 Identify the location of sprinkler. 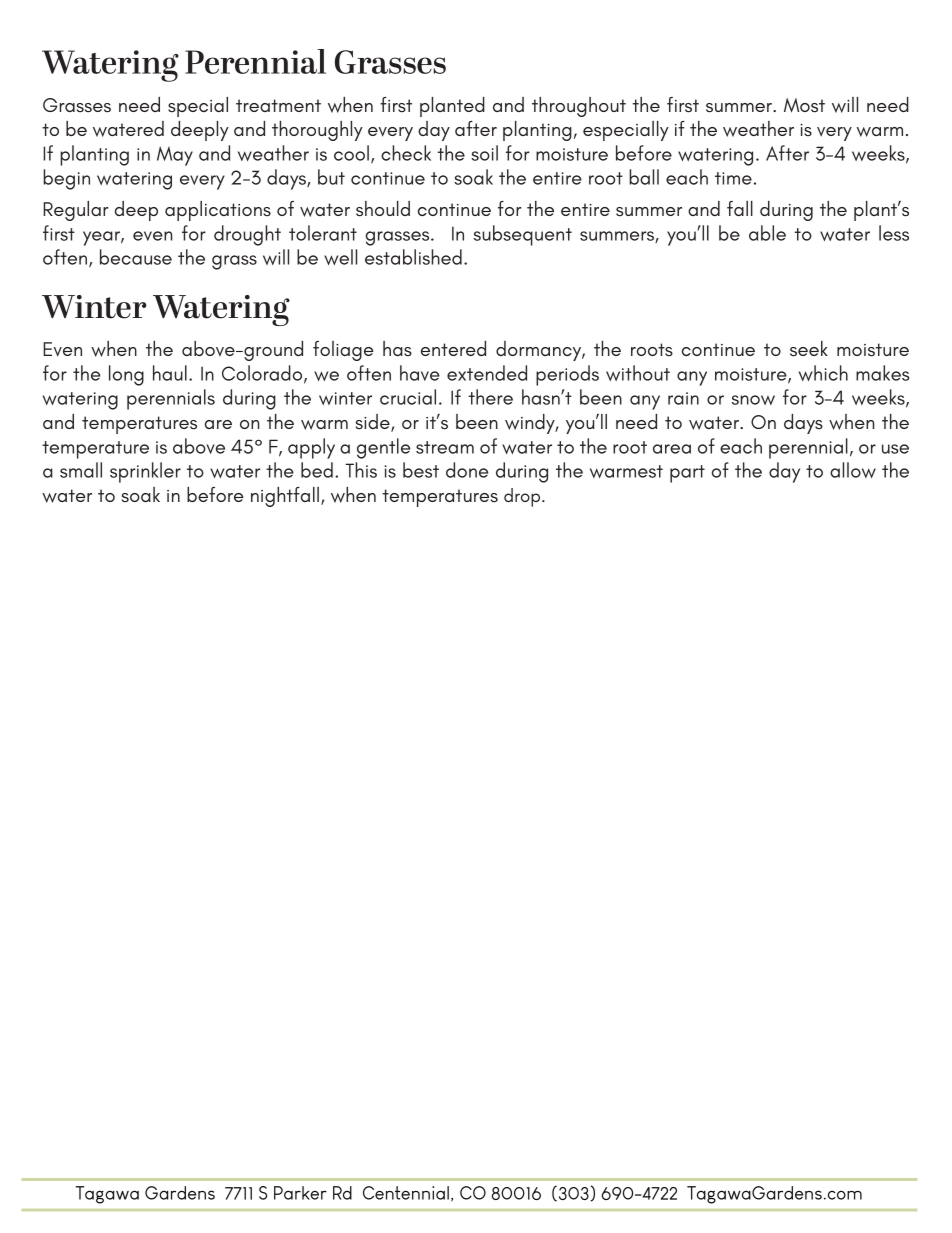
(145, 472).
